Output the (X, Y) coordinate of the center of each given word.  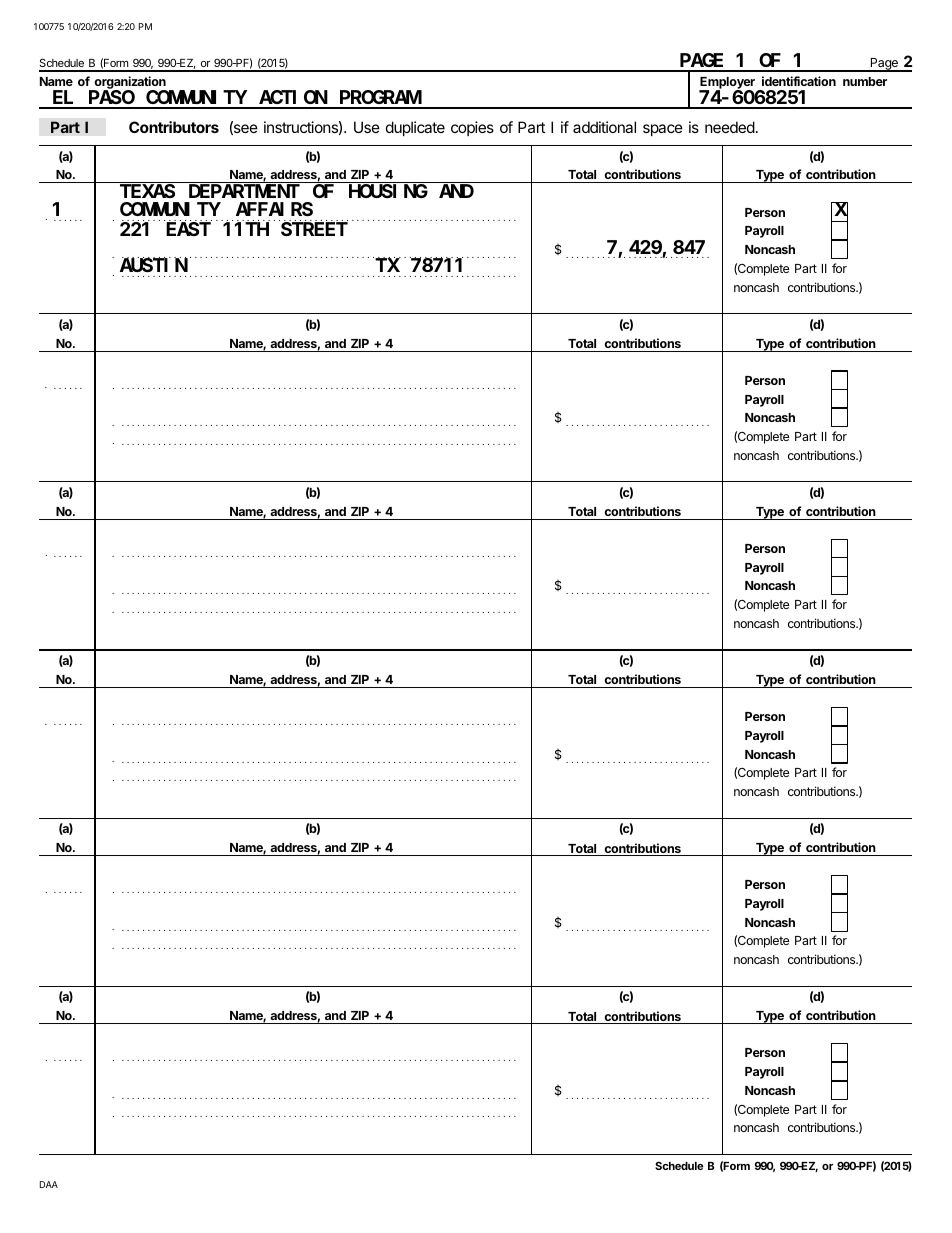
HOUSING (388, 191)
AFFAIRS (274, 209)
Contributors (174, 127)
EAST (188, 229)
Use (367, 127)
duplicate (415, 128)
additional (604, 127)
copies (472, 128)
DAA (49, 1184)
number (865, 81)
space (663, 130)
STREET (314, 229)
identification (799, 81)
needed (730, 127)
